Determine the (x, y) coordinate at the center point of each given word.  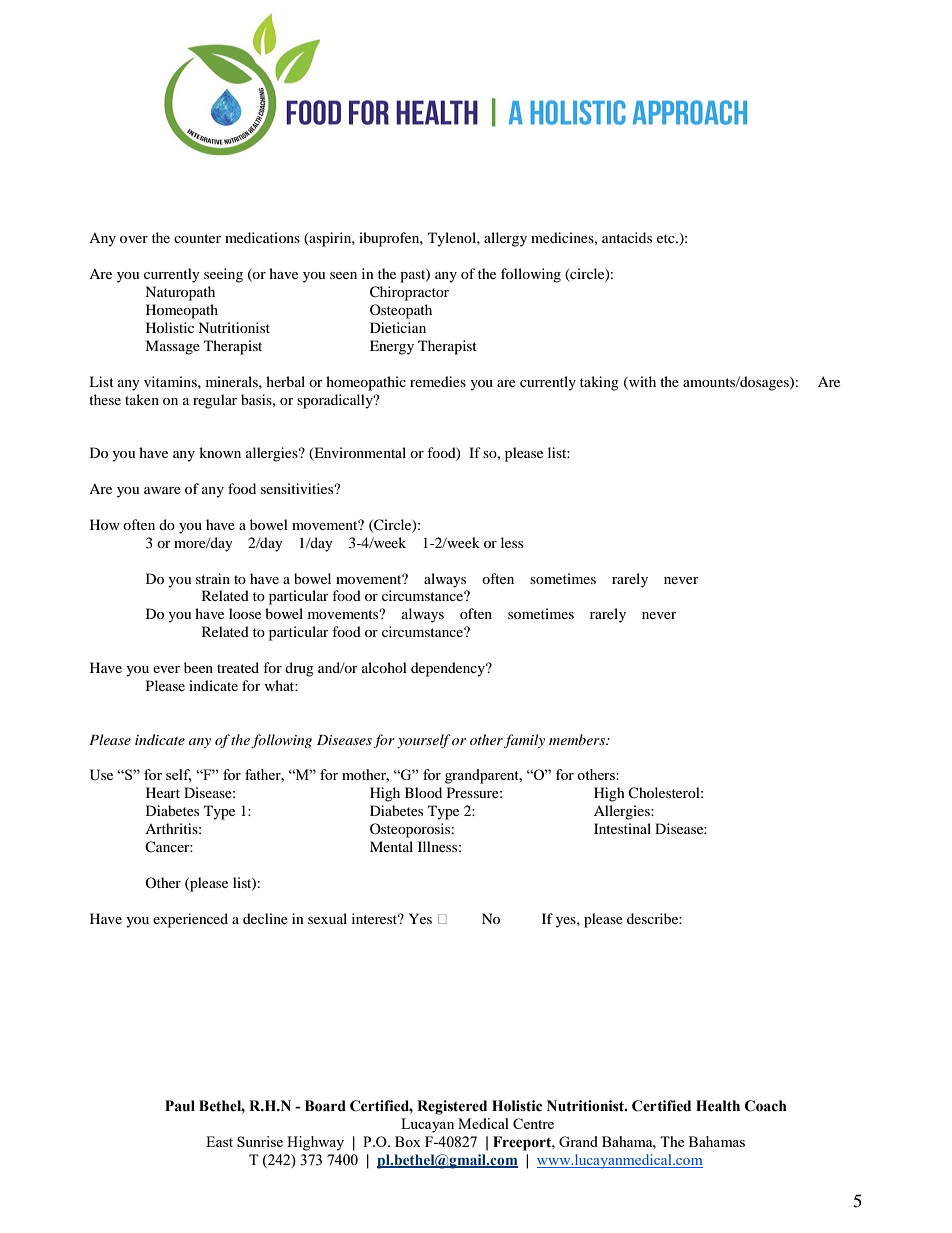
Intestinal (622, 828)
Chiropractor (409, 293)
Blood (423, 792)
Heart (163, 792)
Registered (452, 1107)
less (512, 542)
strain (213, 578)
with (641, 382)
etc (667, 238)
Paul (180, 1106)
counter (197, 238)
